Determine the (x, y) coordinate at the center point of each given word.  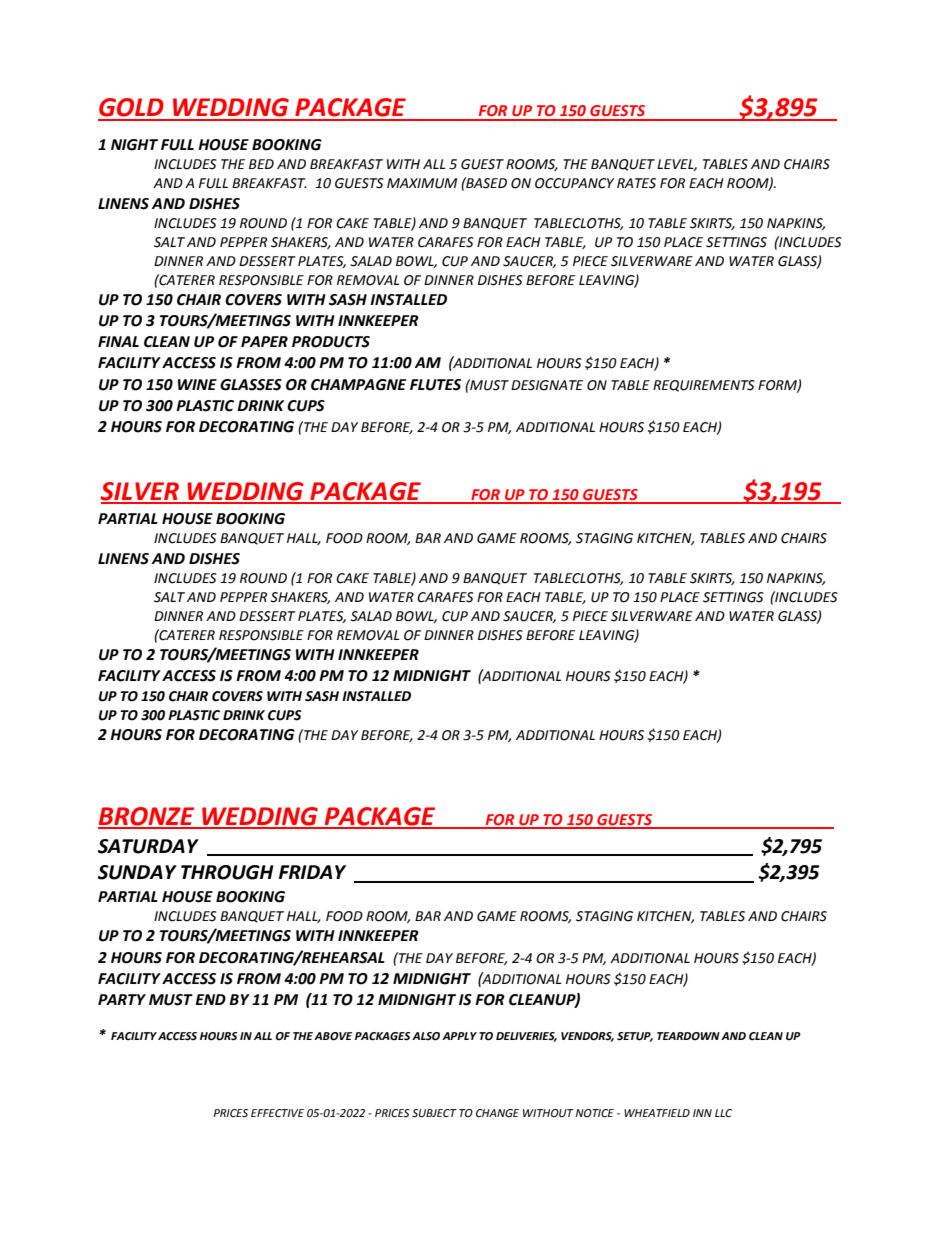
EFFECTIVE (277, 1113)
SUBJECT (434, 1113)
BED (261, 164)
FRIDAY (312, 872)
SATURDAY (148, 846)
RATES (636, 183)
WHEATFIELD (657, 1113)
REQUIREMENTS (704, 386)
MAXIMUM (422, 183)
